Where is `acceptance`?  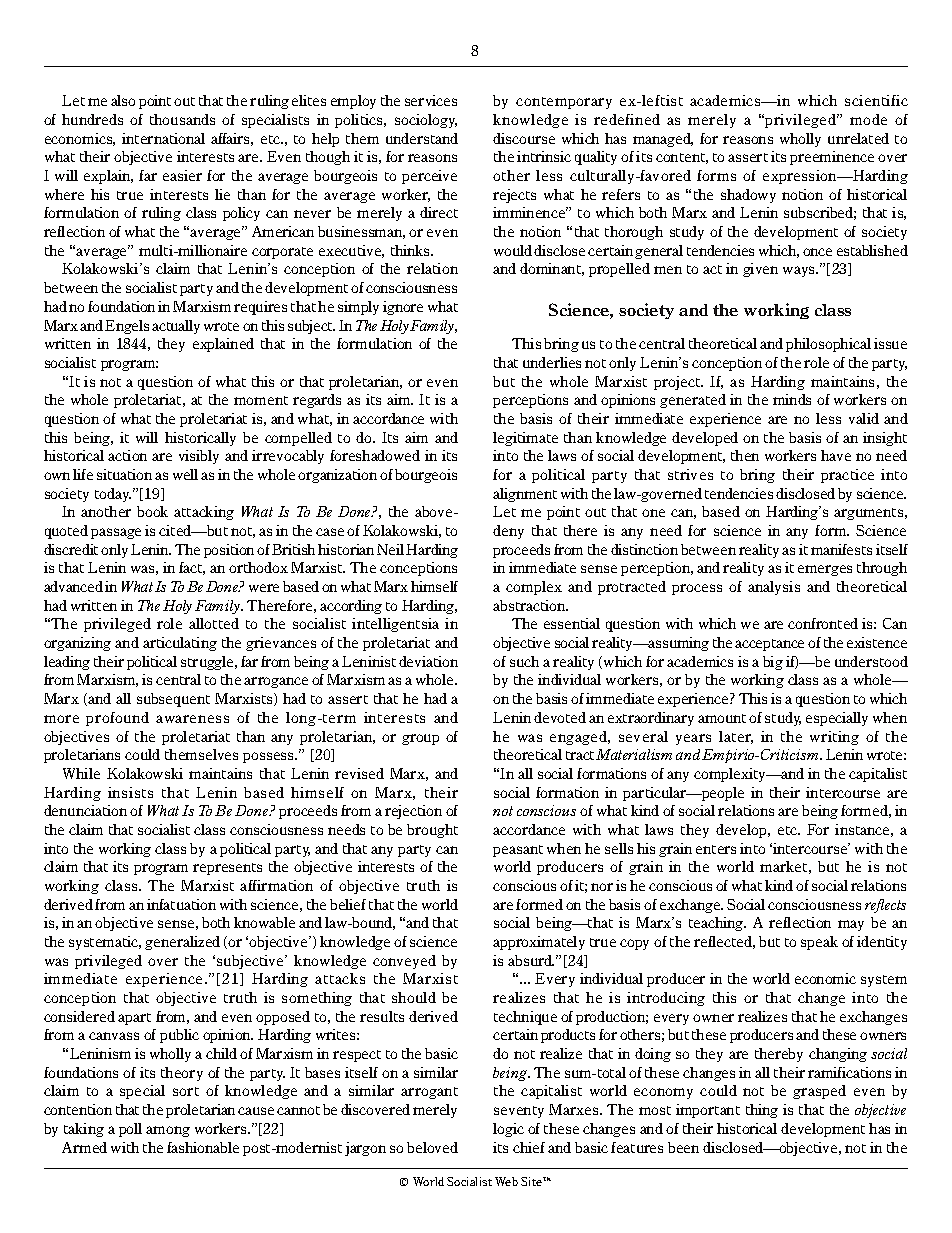 acceptance is located at coordinates (769, 645).
